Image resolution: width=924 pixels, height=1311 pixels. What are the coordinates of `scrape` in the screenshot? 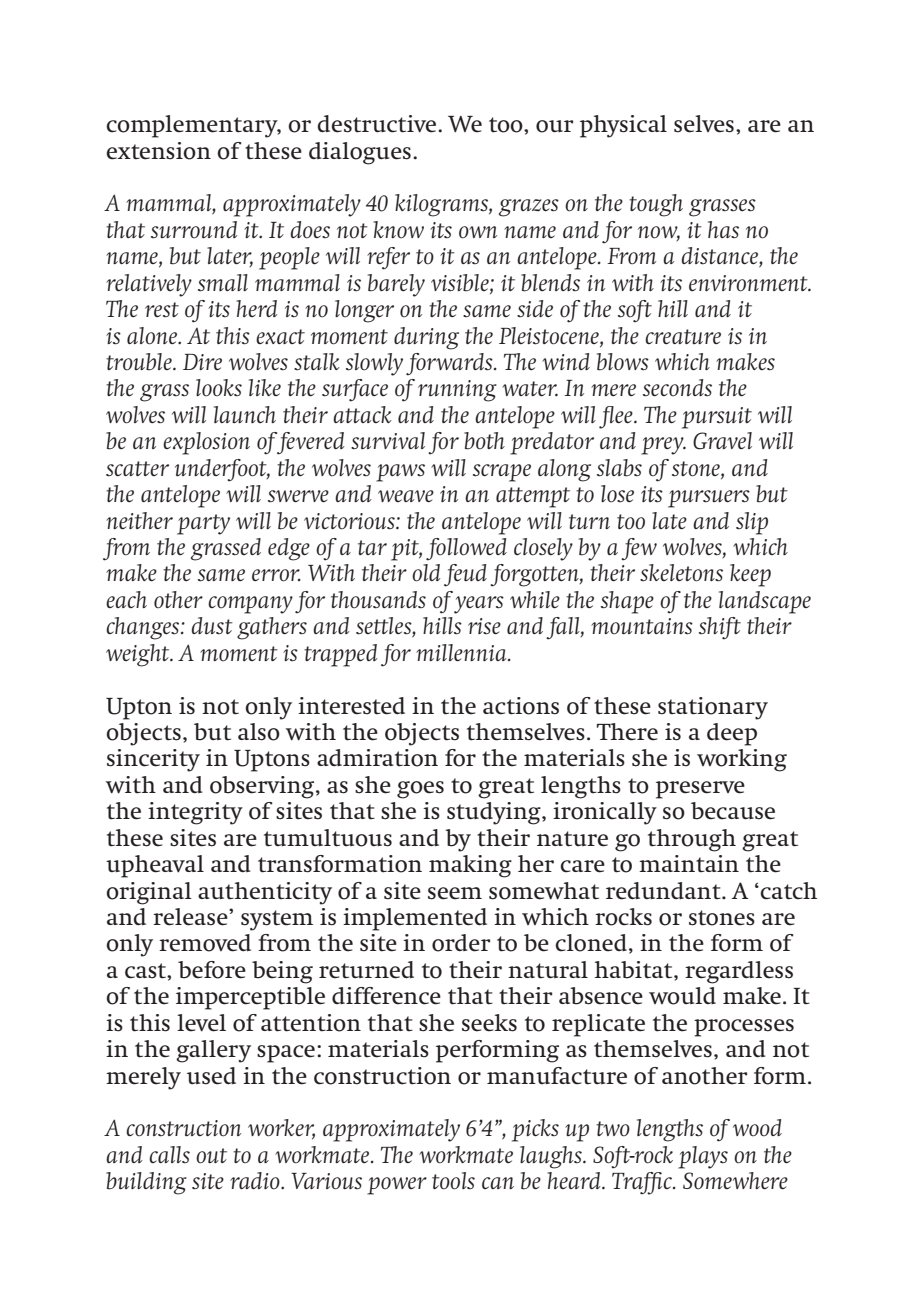 It's located at (502, 473).
